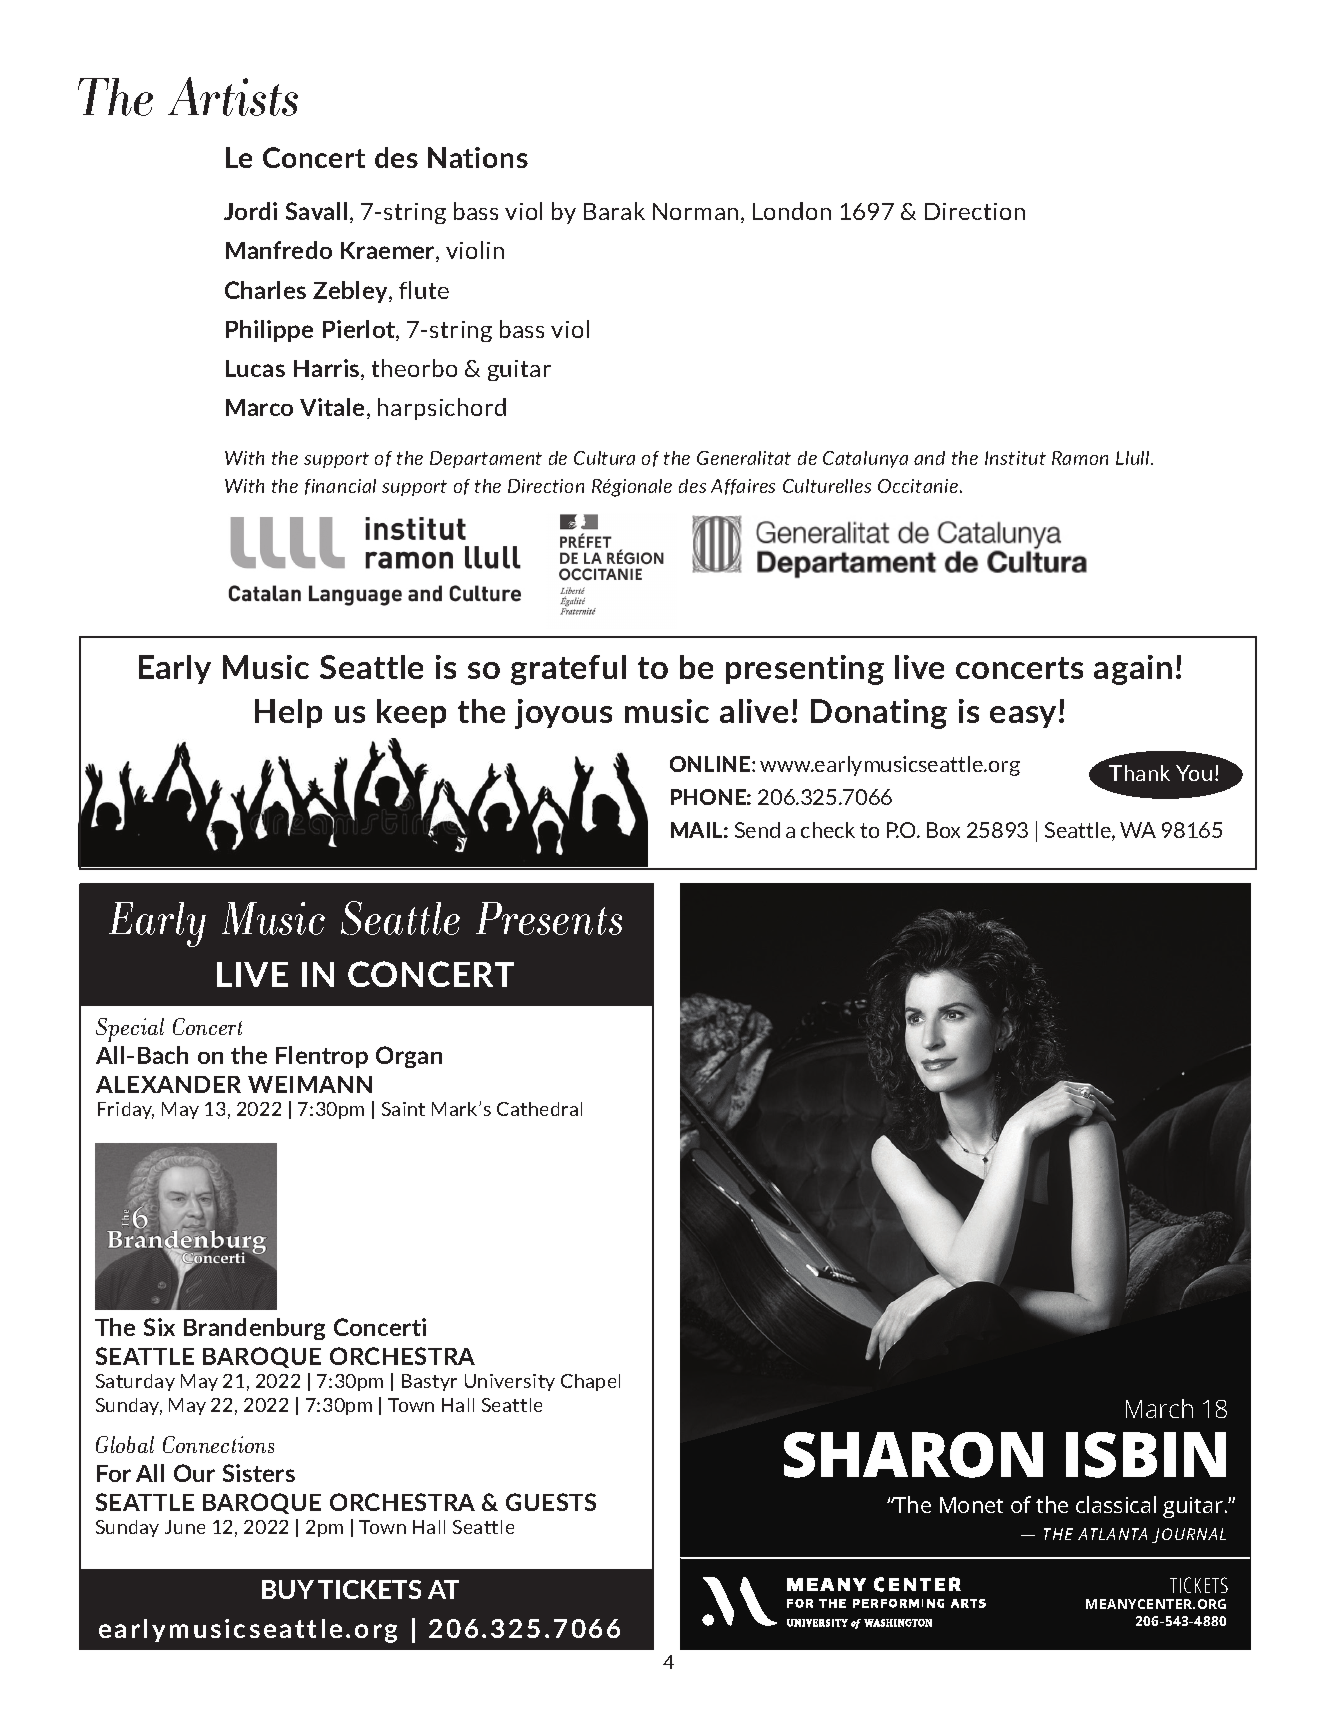 Image resolution: width=1336 pixels, height=1729 pixels. Describe the element at coordinates (792, 211) in the image. I see `London` at that location.
